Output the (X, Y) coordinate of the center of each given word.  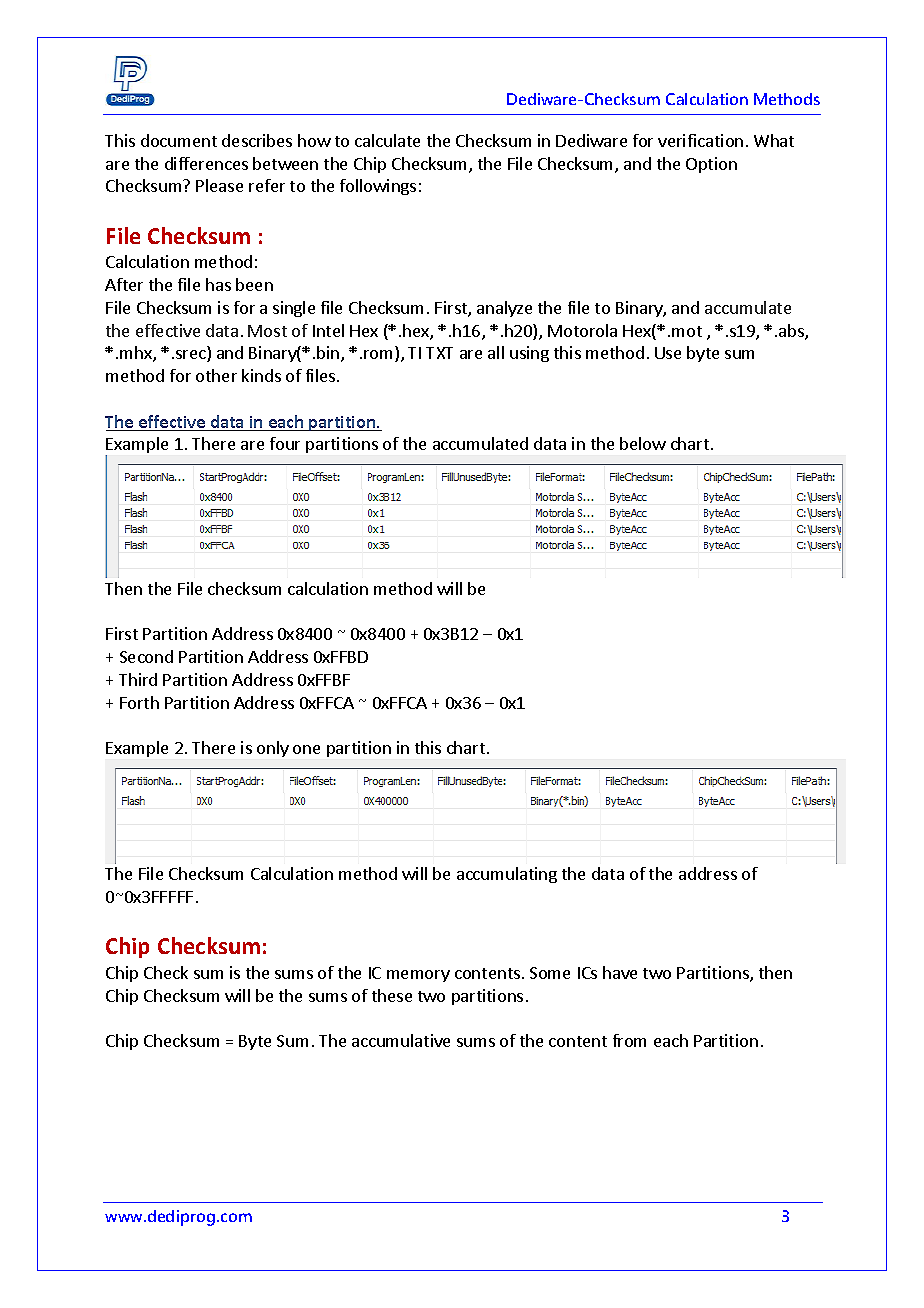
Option (711, 165)
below (643, 443)
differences (206, 163)
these (392, 995)
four (285, 443)
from (629, 1040)
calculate (387, 140)
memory (418, 976)
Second (146, 656)
